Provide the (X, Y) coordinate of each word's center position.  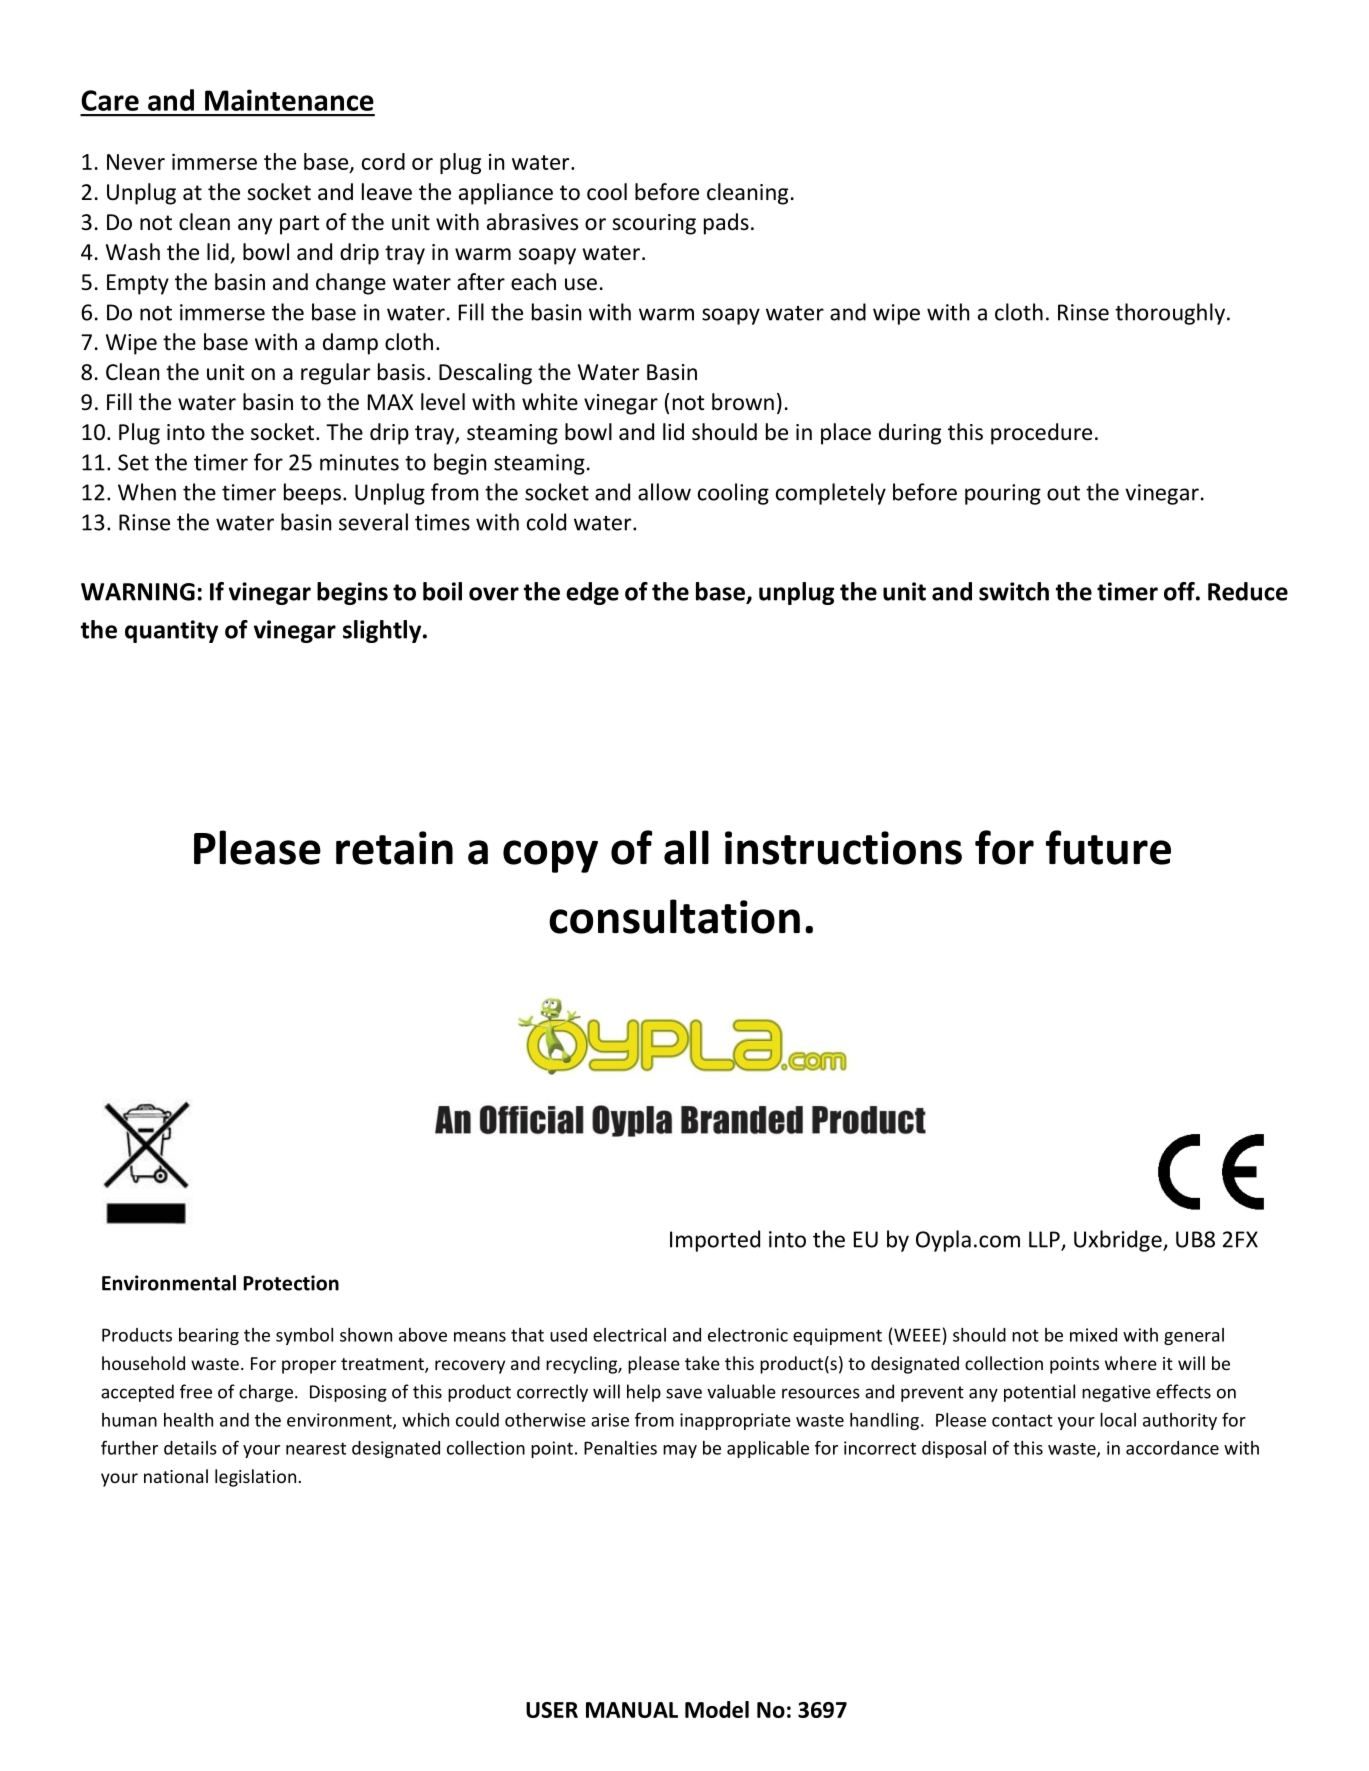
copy (550, 856)
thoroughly (1170, 314)
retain (394, 848)
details (190, 1448)
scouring (654, 224)
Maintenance (289, 100)
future (1108, 847)
